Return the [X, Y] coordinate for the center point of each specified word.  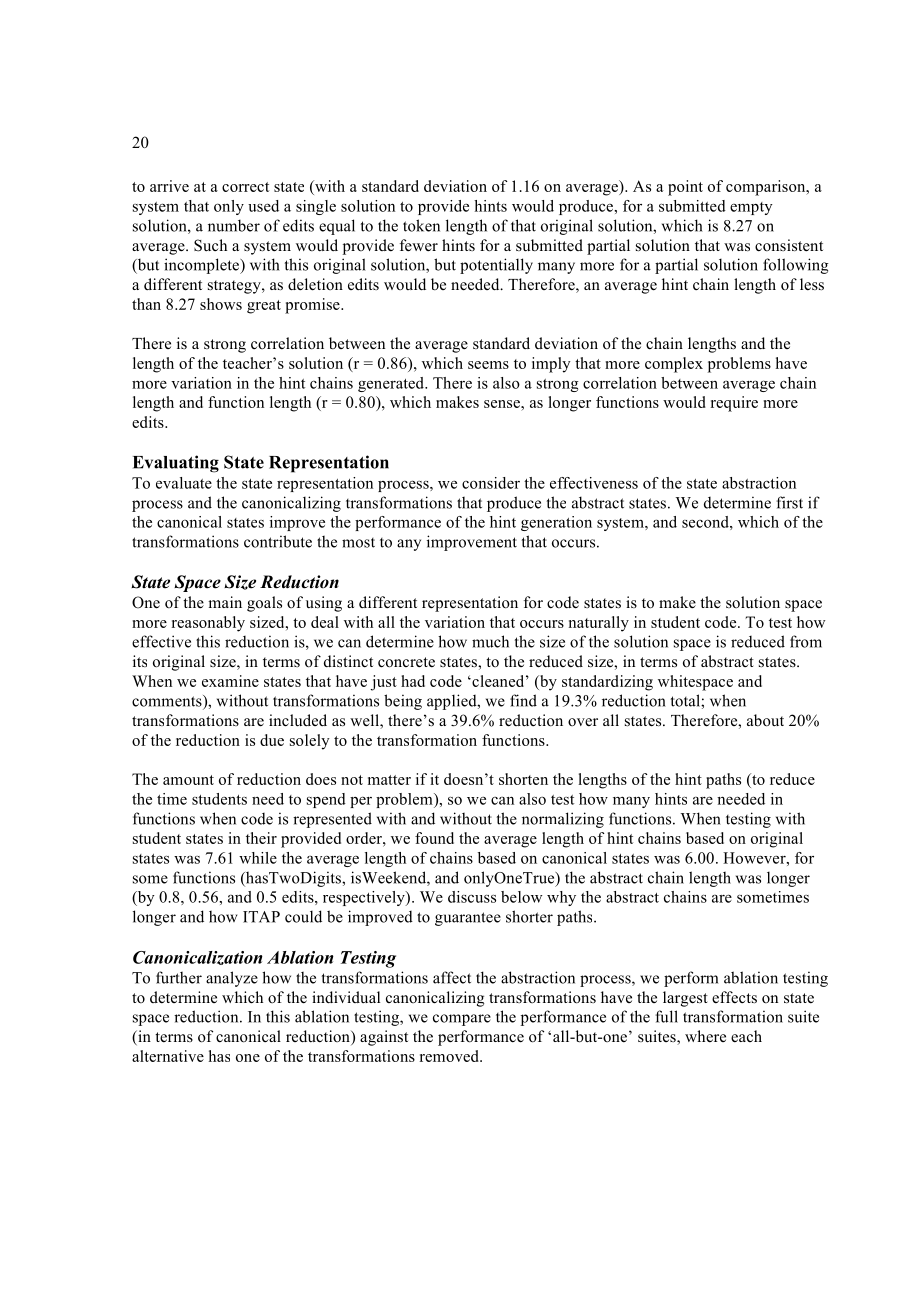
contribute [278, 541]
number [234, 225]
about [765, 720]
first [789, 502]
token [421, 225]
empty [751, 208]
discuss [472, 897]
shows [221, 304]
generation [556, 523]
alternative [168, 1056]
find [523, 700]
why [561, 898]
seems [488, 365]
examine [230, 681]
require [734, 404]
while [258, 858]
